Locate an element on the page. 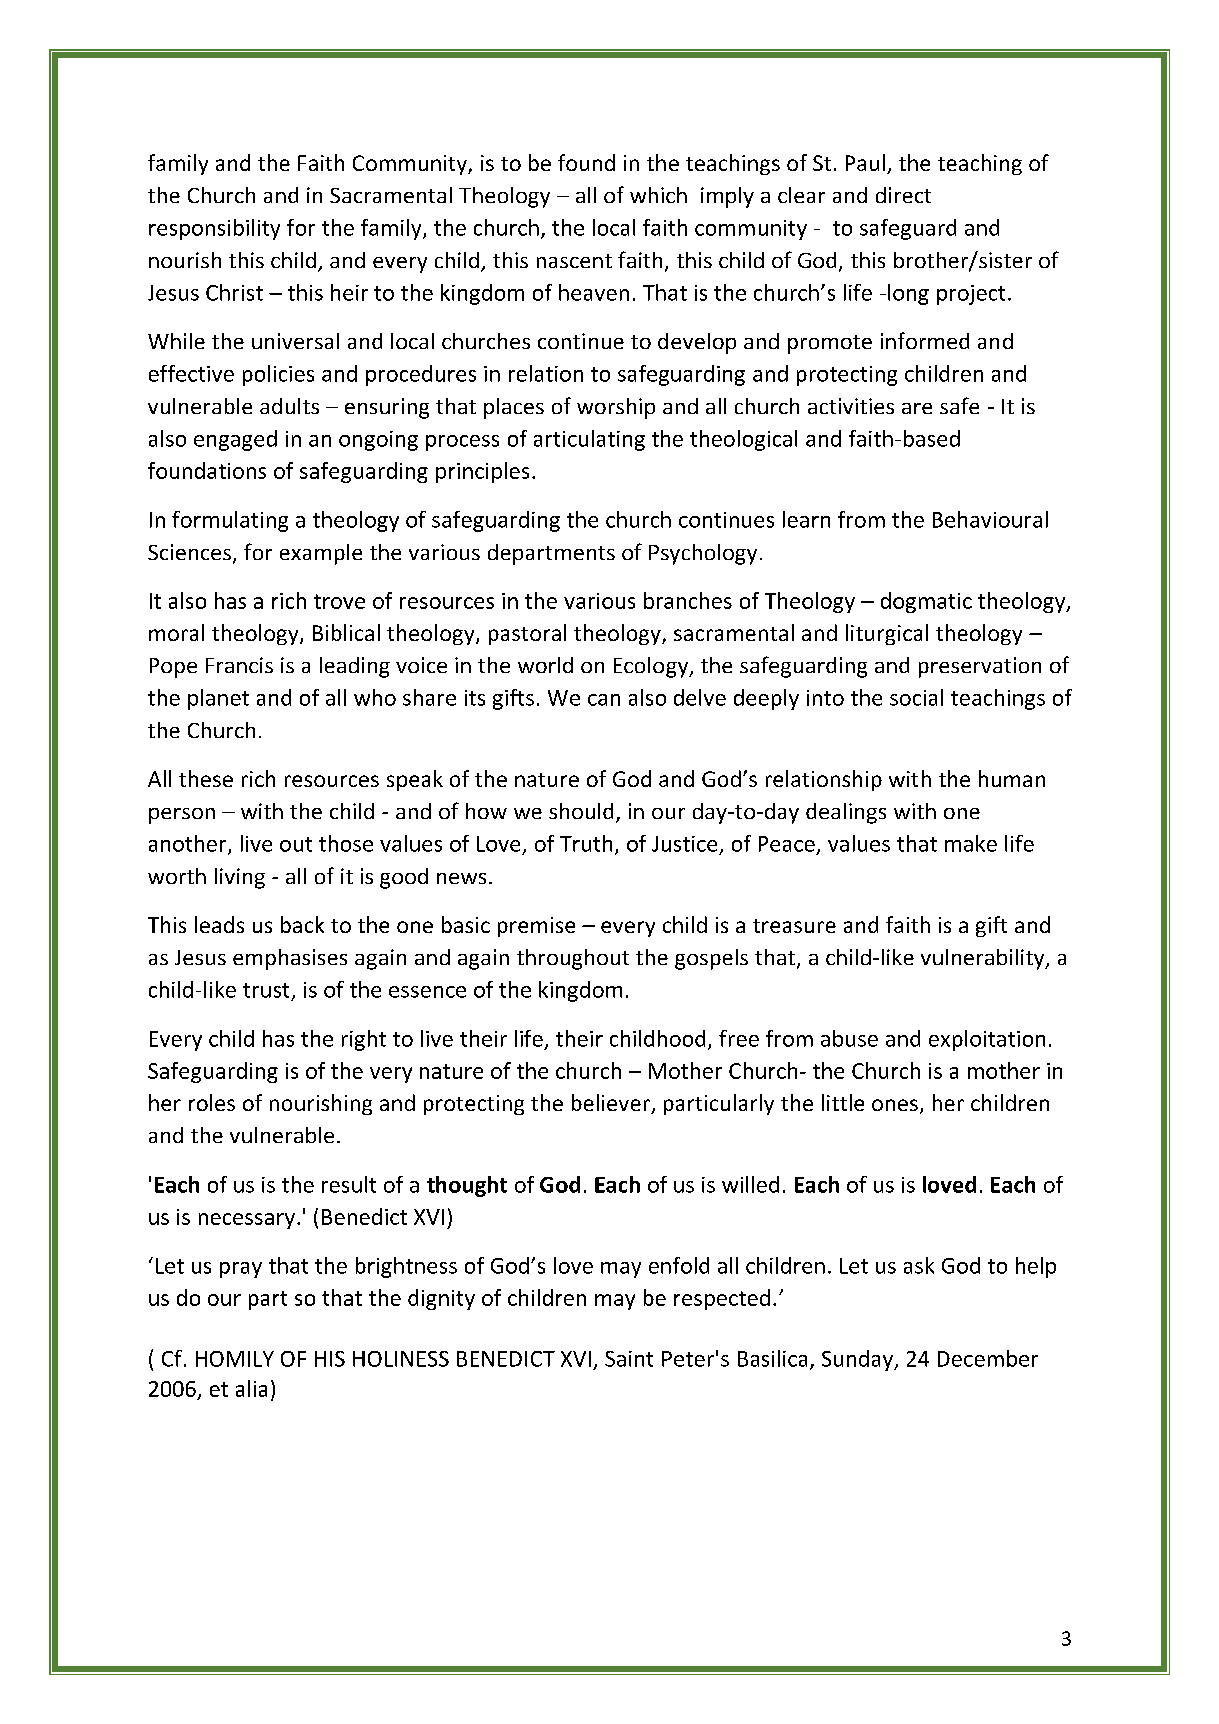 This image has width=1219, height=1724. believer is located at coordinates (612, 1104).
